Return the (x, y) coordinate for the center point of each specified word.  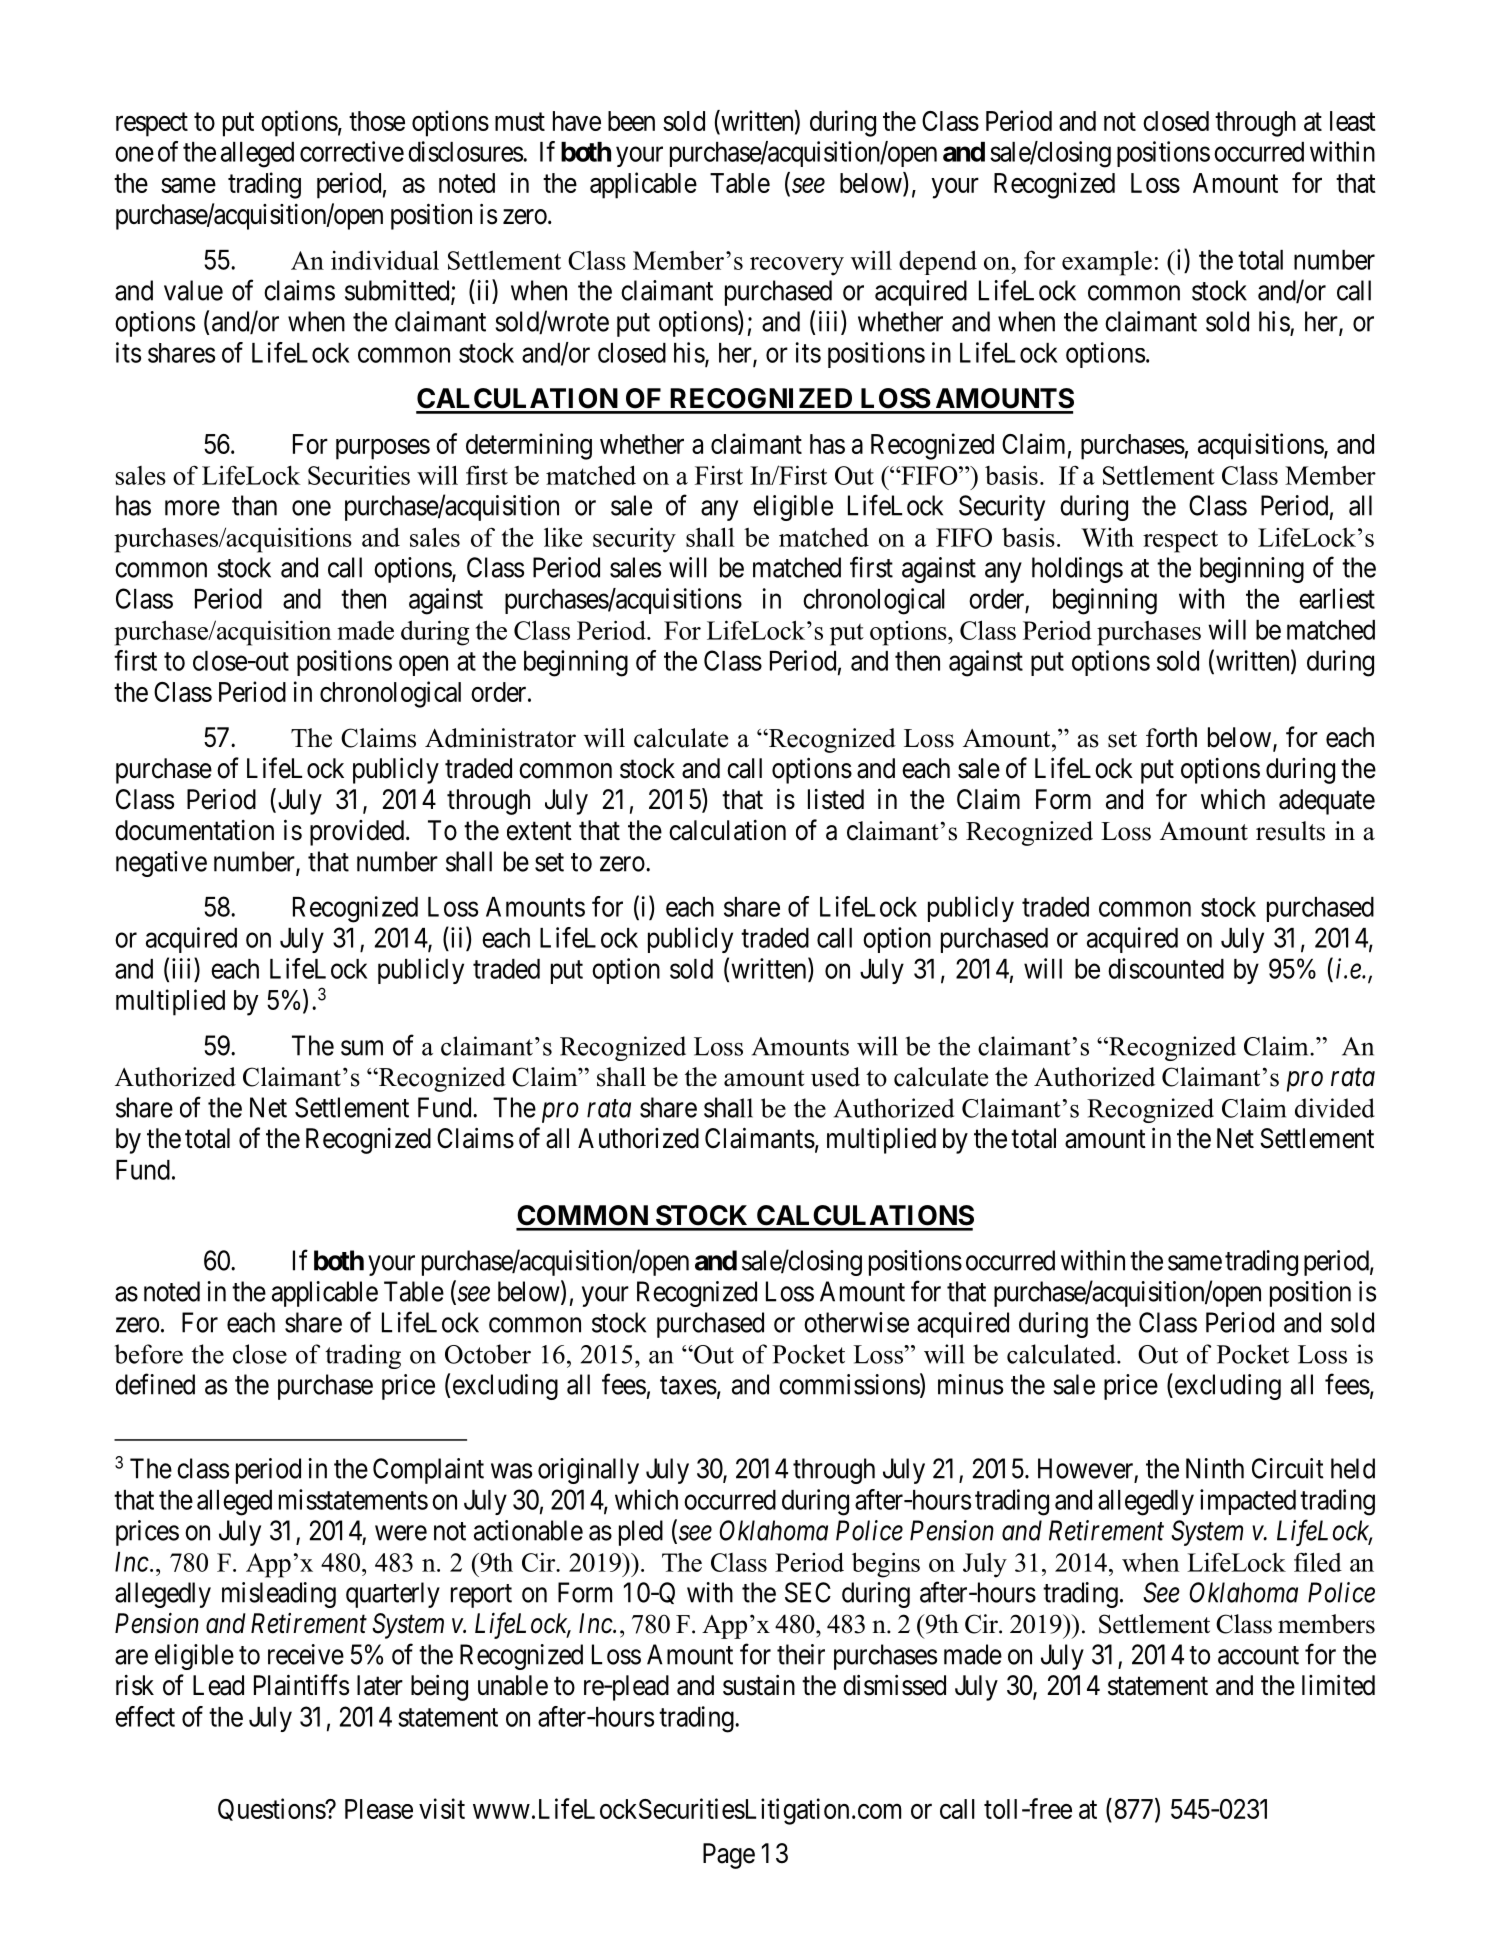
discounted (1166, 968)
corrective (352, 151)
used (835, 1077)
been (631, 121)
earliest (1337, 598)
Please (379, 1809)
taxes (688, 1385)
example (1107, 263)
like (563, 537)
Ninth (1215, 1468)
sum (362, 1048)
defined (155, 1384)
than (254, 505)
